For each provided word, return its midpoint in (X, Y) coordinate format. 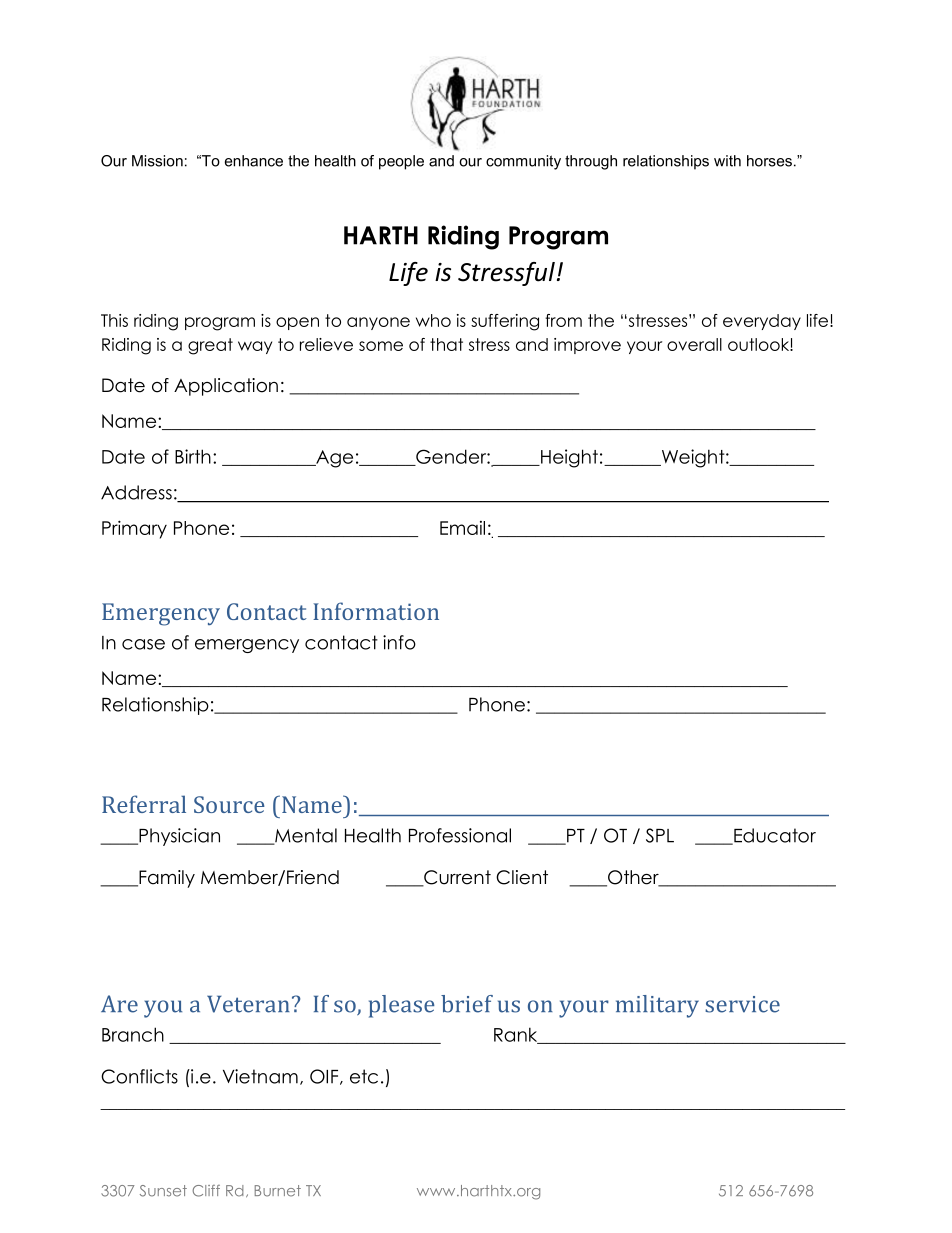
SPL (660, 835)
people (401, 162)
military (657, 1006)
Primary (134, 529)
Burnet (278, 1191)
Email (462, 528)
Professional (460, 835)
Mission (157, 161)
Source (229, 804)
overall (694, 344)
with (727, 161)
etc (364, 1076)
